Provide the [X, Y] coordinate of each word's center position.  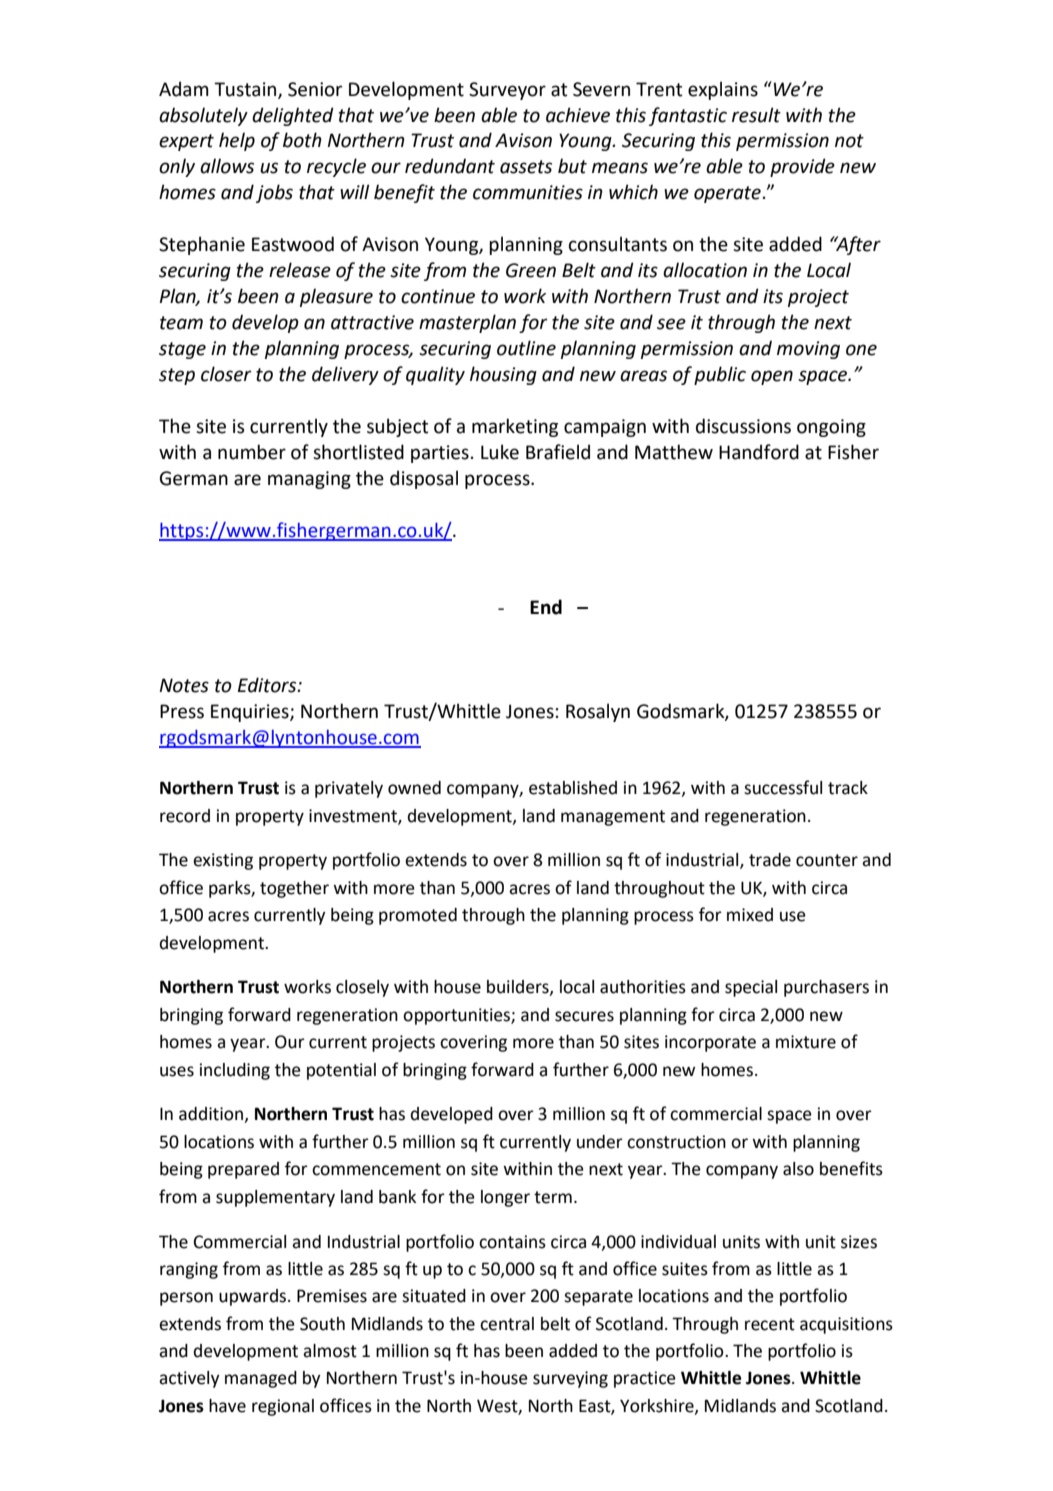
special [751, 988]
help [237, 141]
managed [261, 1379]
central [507, 1324]
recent [770, 1324]
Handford [759, 452]
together [294, 889]
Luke [500, 452]
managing [309, 480]
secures [584, 1016]
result [756, 115]
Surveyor [507, 91]
